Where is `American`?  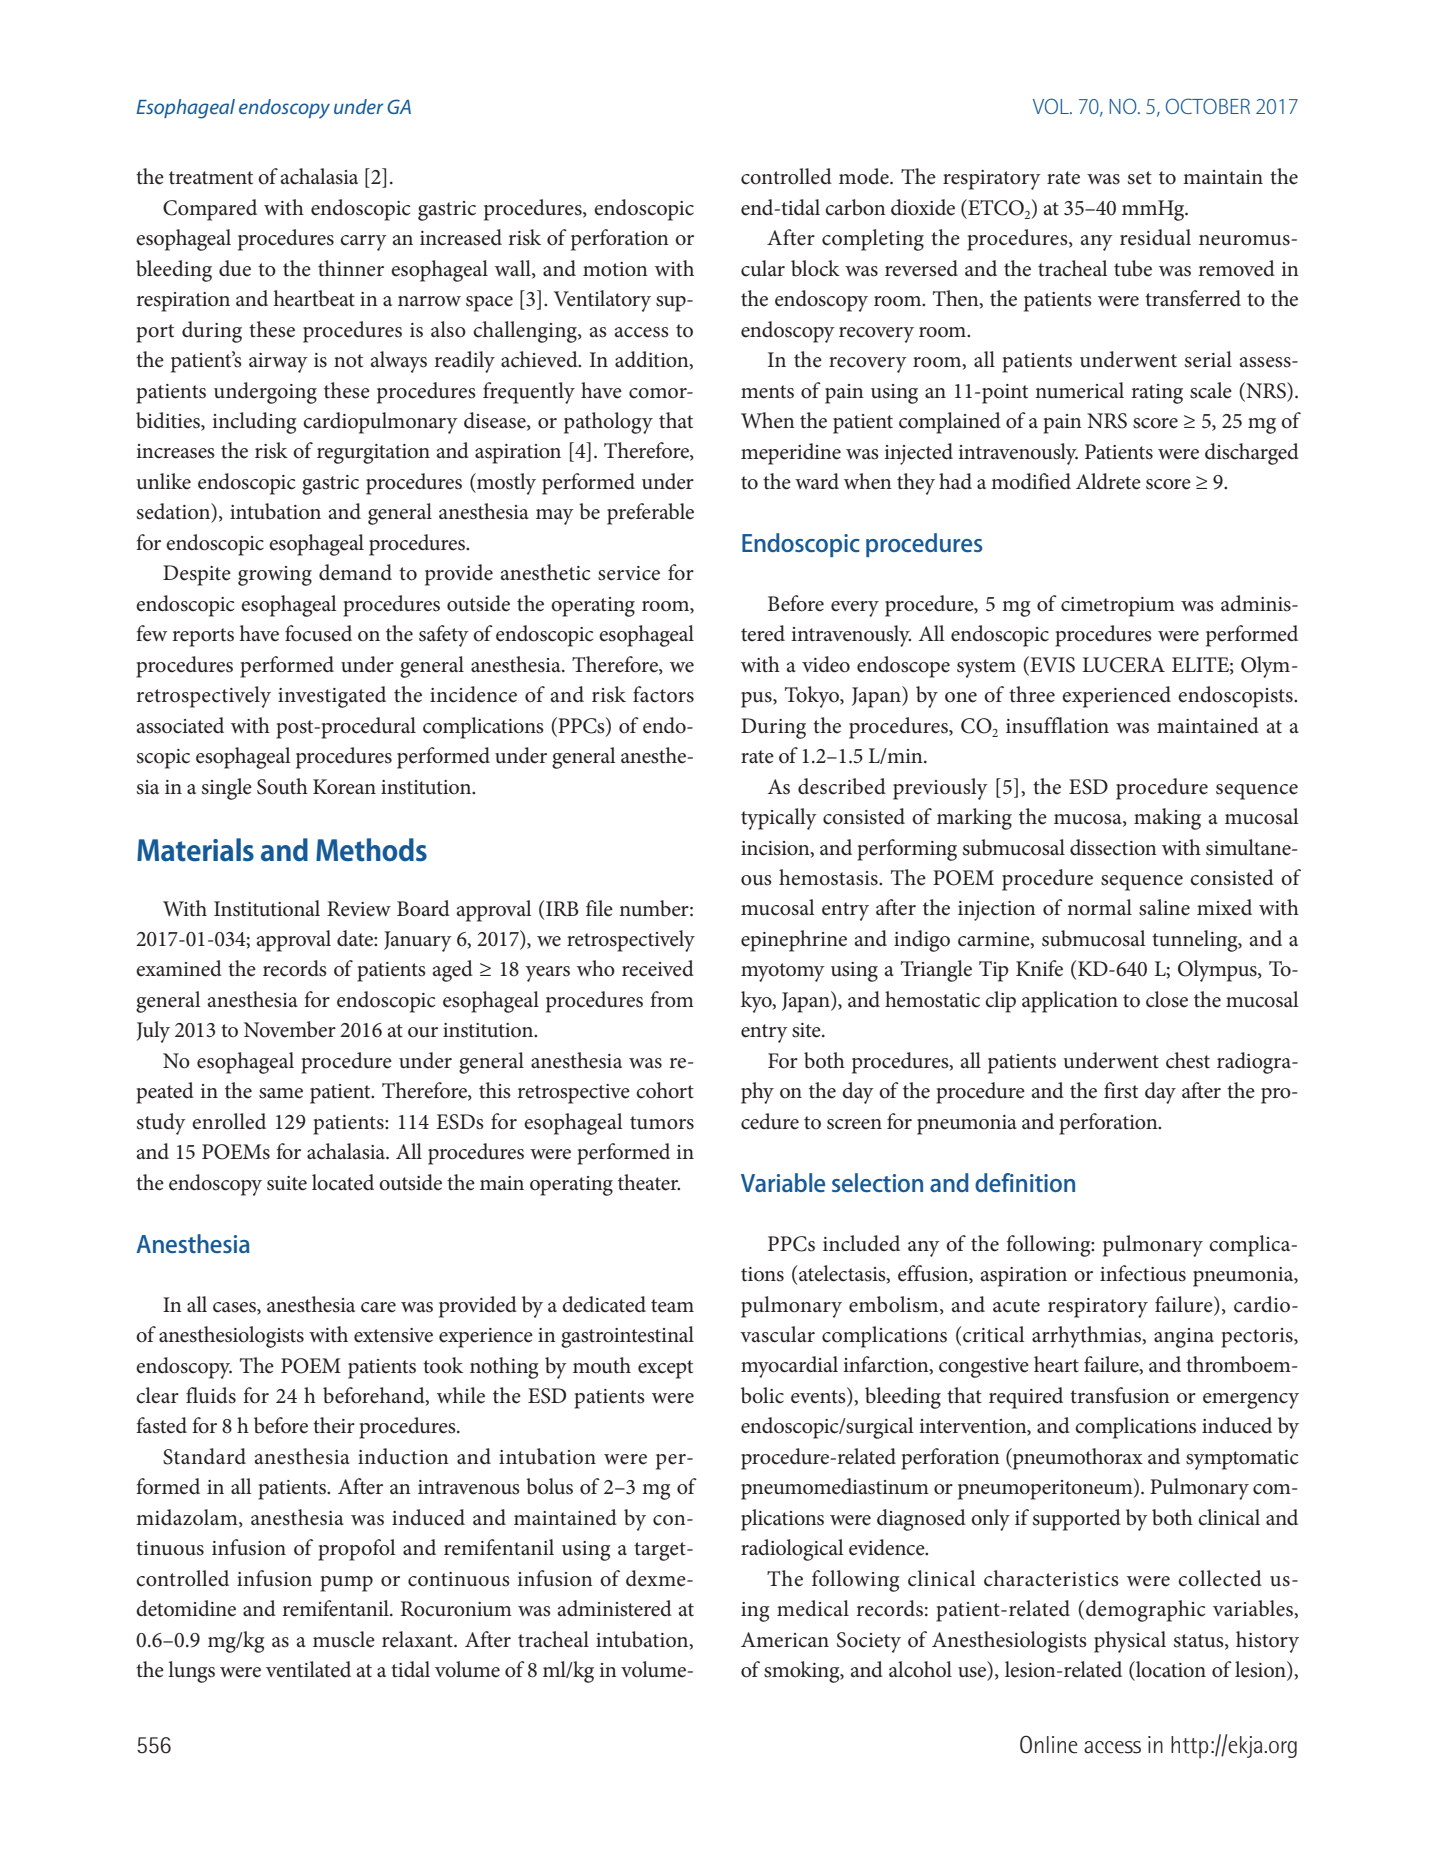 American is located at coordinates (785, 1640).
